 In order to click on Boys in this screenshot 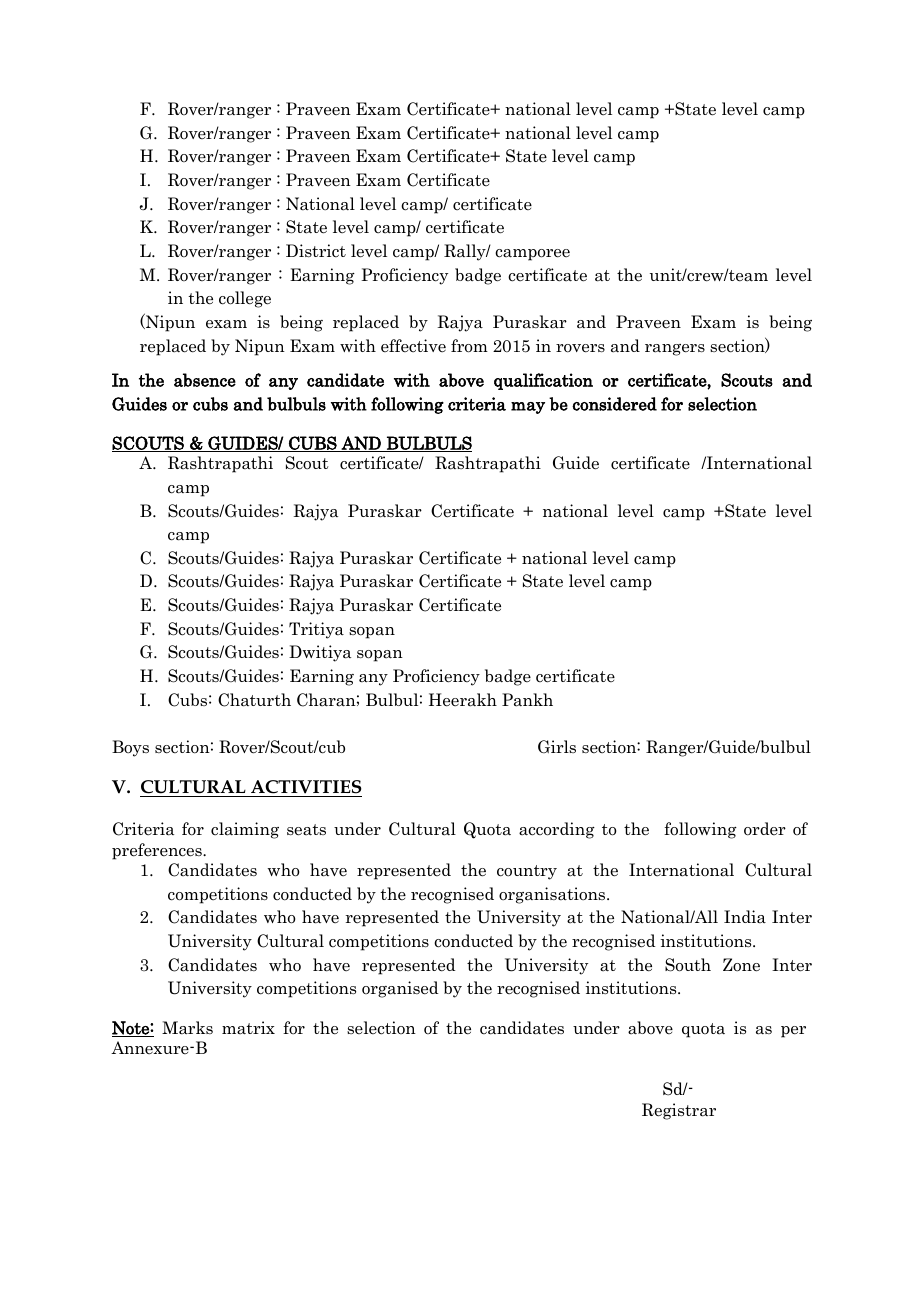, I will do `click(130, 748)`.
